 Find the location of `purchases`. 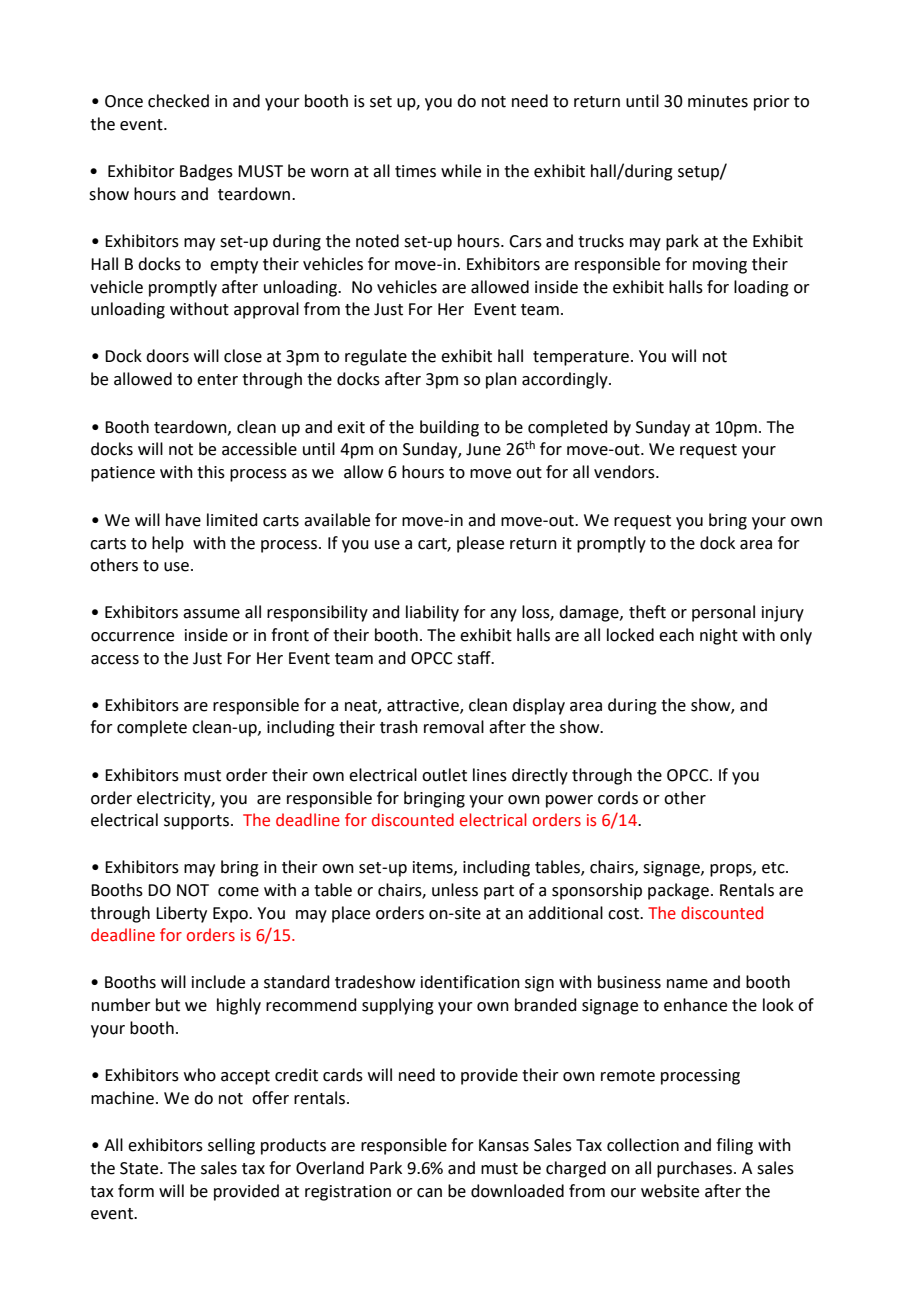

purchases is located at coordinates (696, 1169).
